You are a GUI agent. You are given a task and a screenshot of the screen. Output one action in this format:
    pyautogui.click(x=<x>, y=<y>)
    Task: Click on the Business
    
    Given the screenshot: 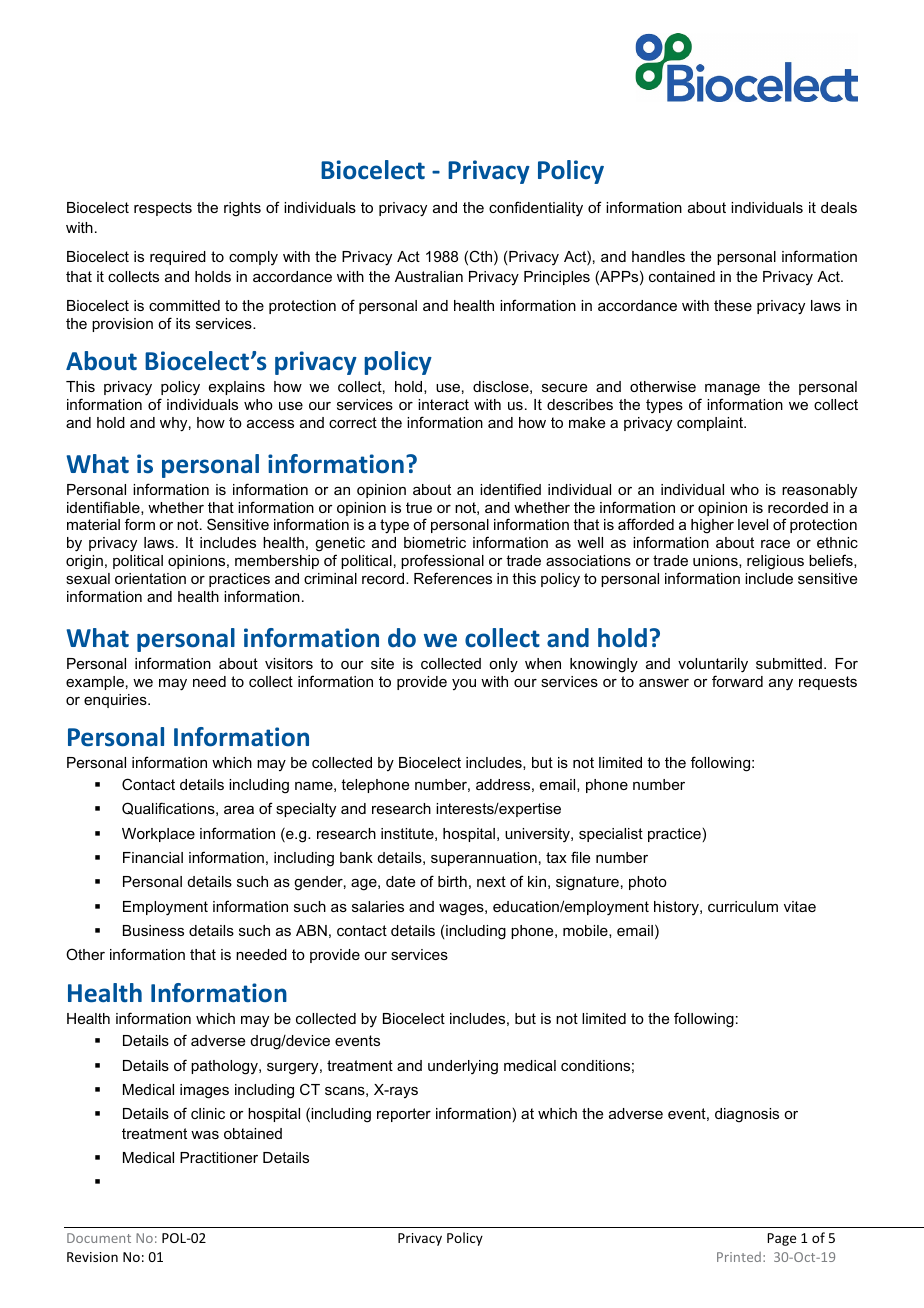 What is the action you would take?
    pyautogui.click(x=153, y=930)
